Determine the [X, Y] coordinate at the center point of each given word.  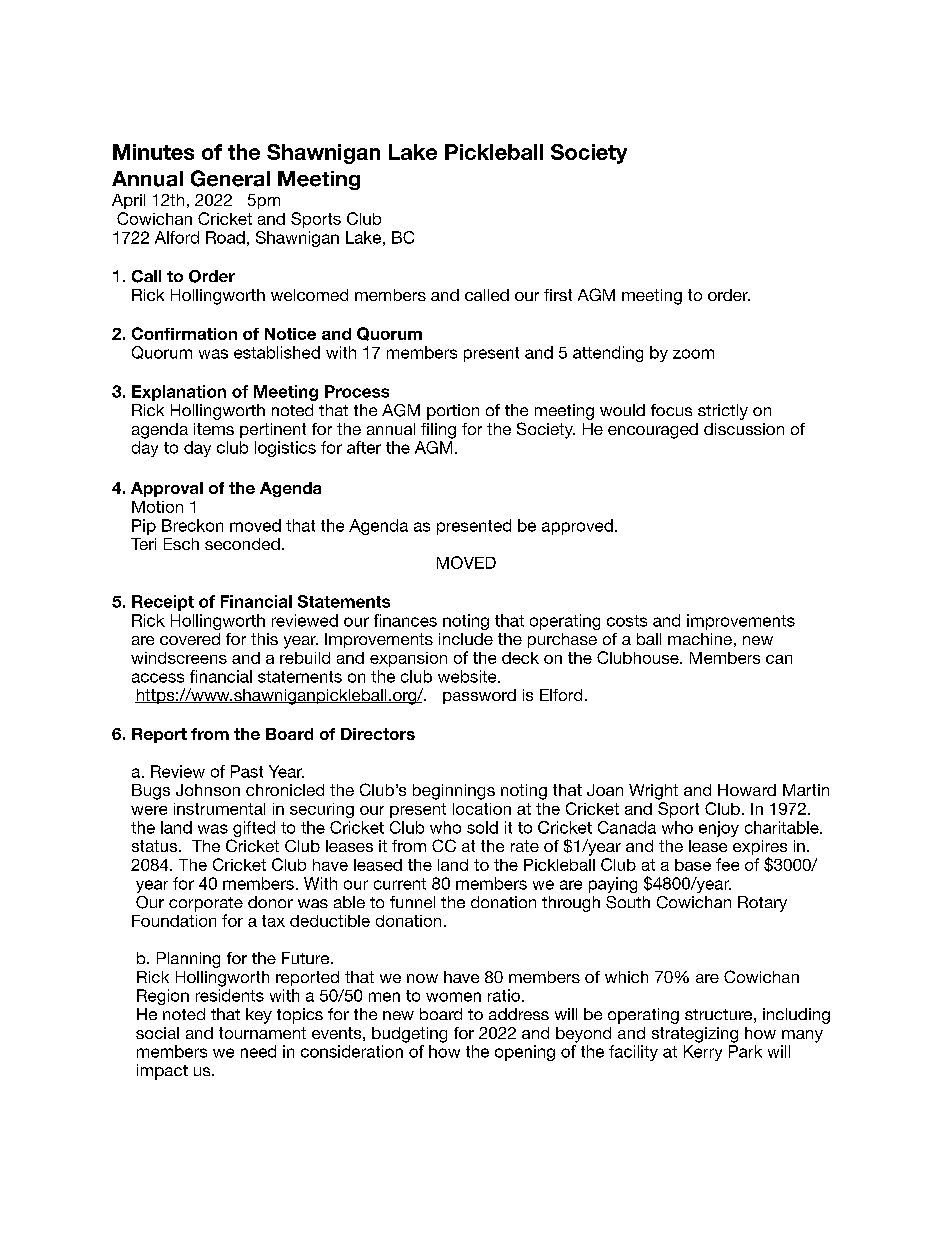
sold [482, 827]
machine [700, 639]
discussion [744, 429]
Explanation [179, 393]
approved [577, 527]
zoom [693, 354]
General [230, 178]
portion [453, 412]
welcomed [309, 295]
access [158, 678]
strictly [723, 412]
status [156, 846]
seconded [242, 544]
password [479, 696]
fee [727, 864]
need [258, 1051]
